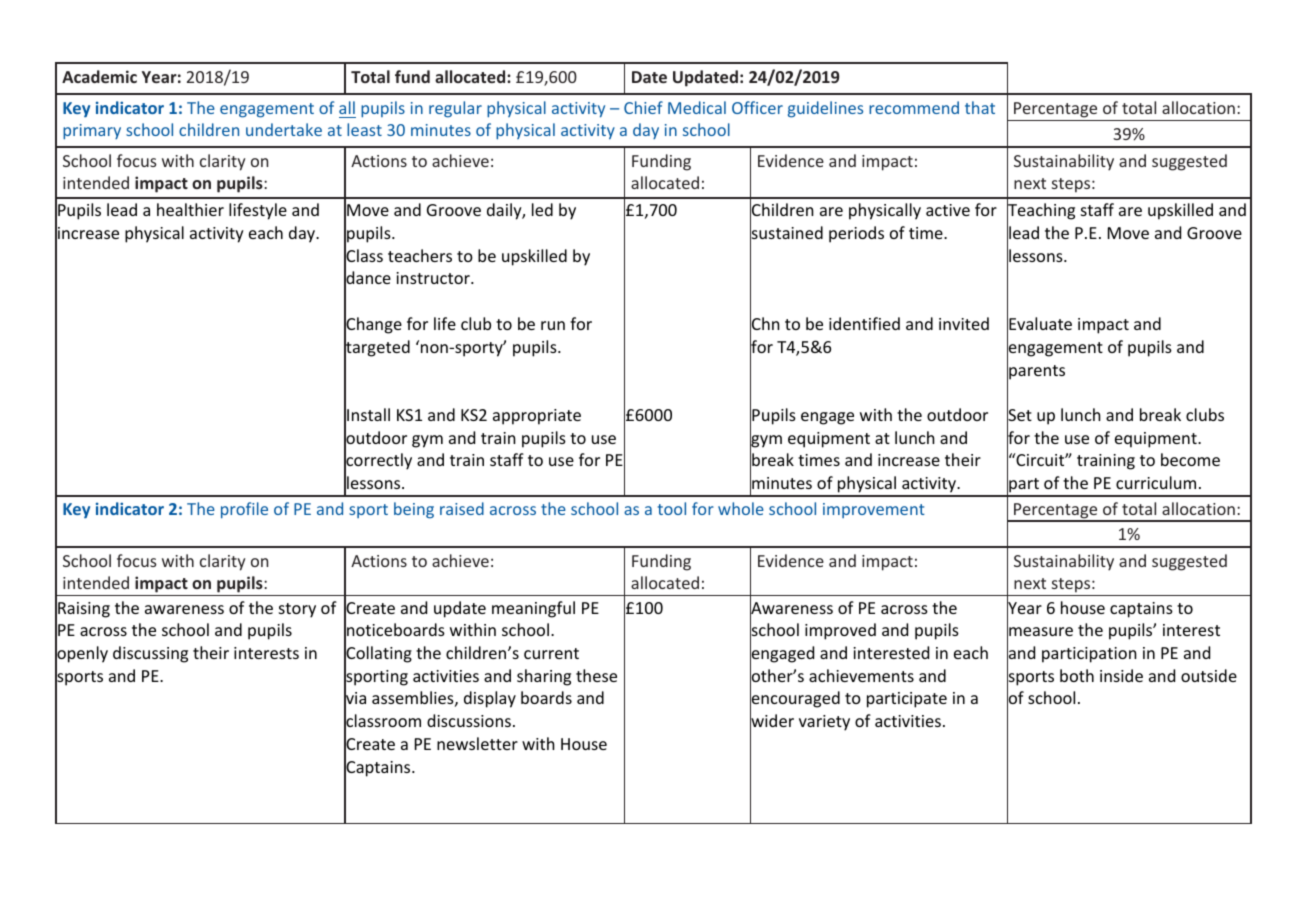  Describe the element at coordinates (980, 107) in the screenshot. I see `that` at that location.
